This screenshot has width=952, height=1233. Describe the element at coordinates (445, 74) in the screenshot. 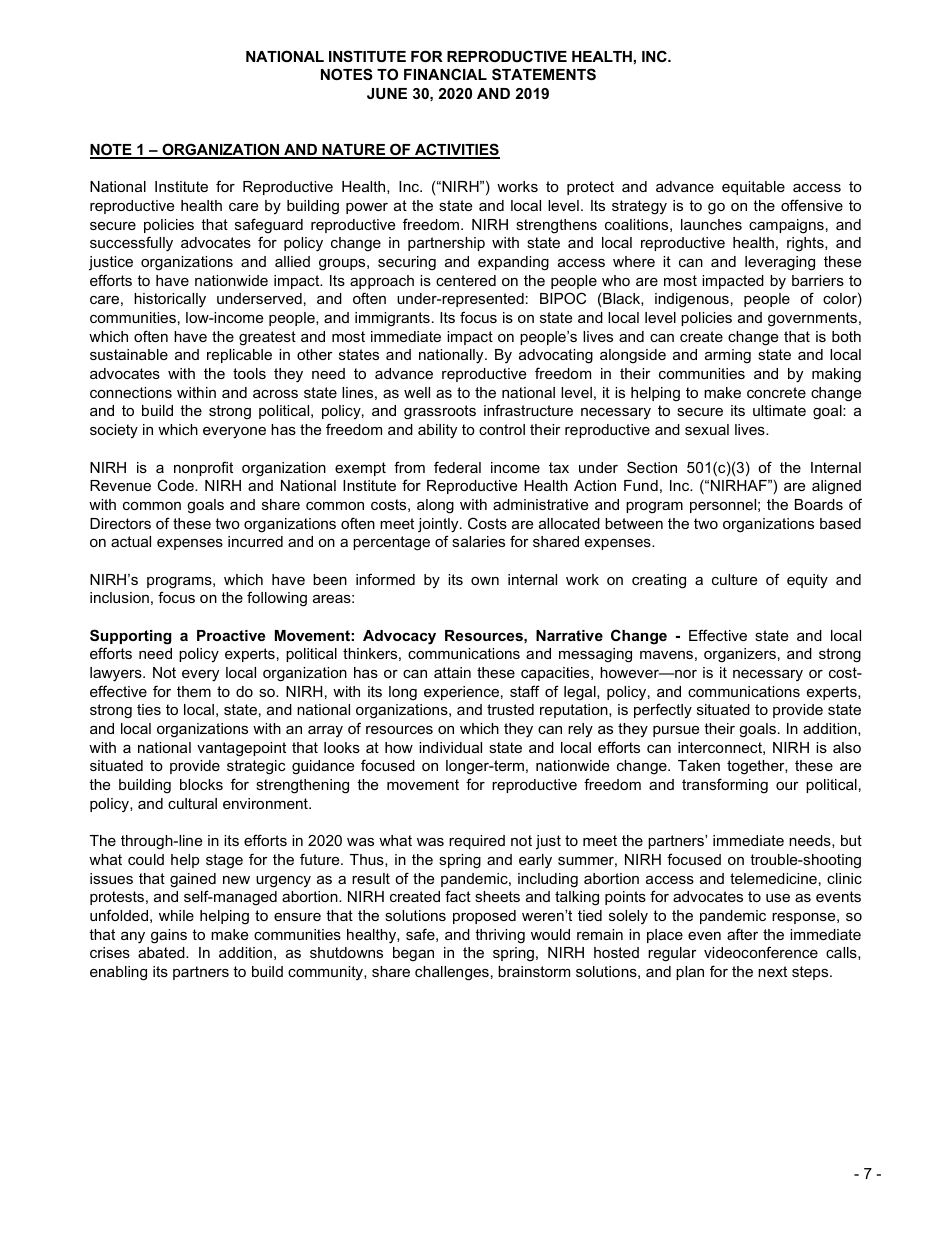

I see `FINANCIAL` at that location.
